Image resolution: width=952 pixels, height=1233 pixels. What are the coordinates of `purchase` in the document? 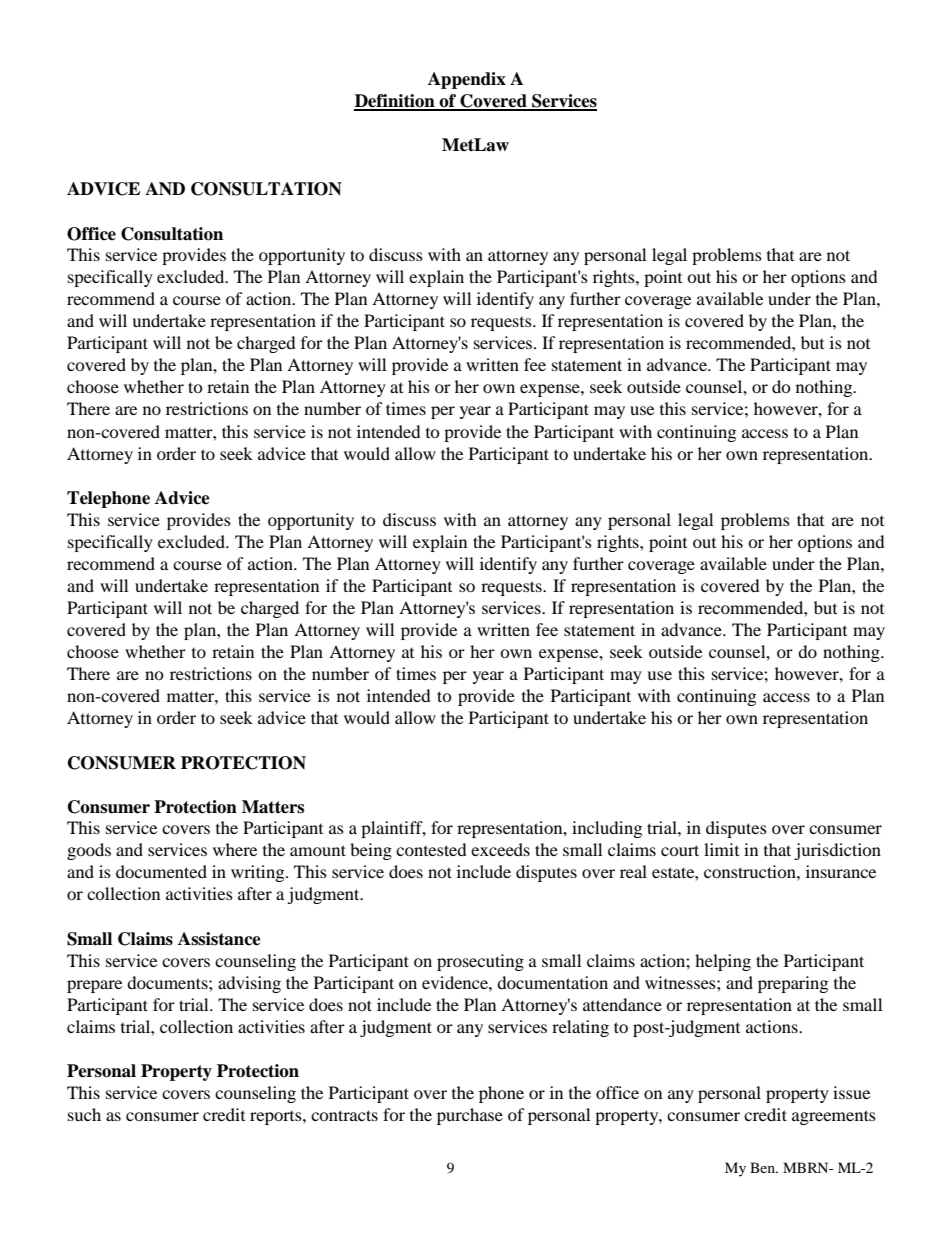 It's located at (470, 1116).
